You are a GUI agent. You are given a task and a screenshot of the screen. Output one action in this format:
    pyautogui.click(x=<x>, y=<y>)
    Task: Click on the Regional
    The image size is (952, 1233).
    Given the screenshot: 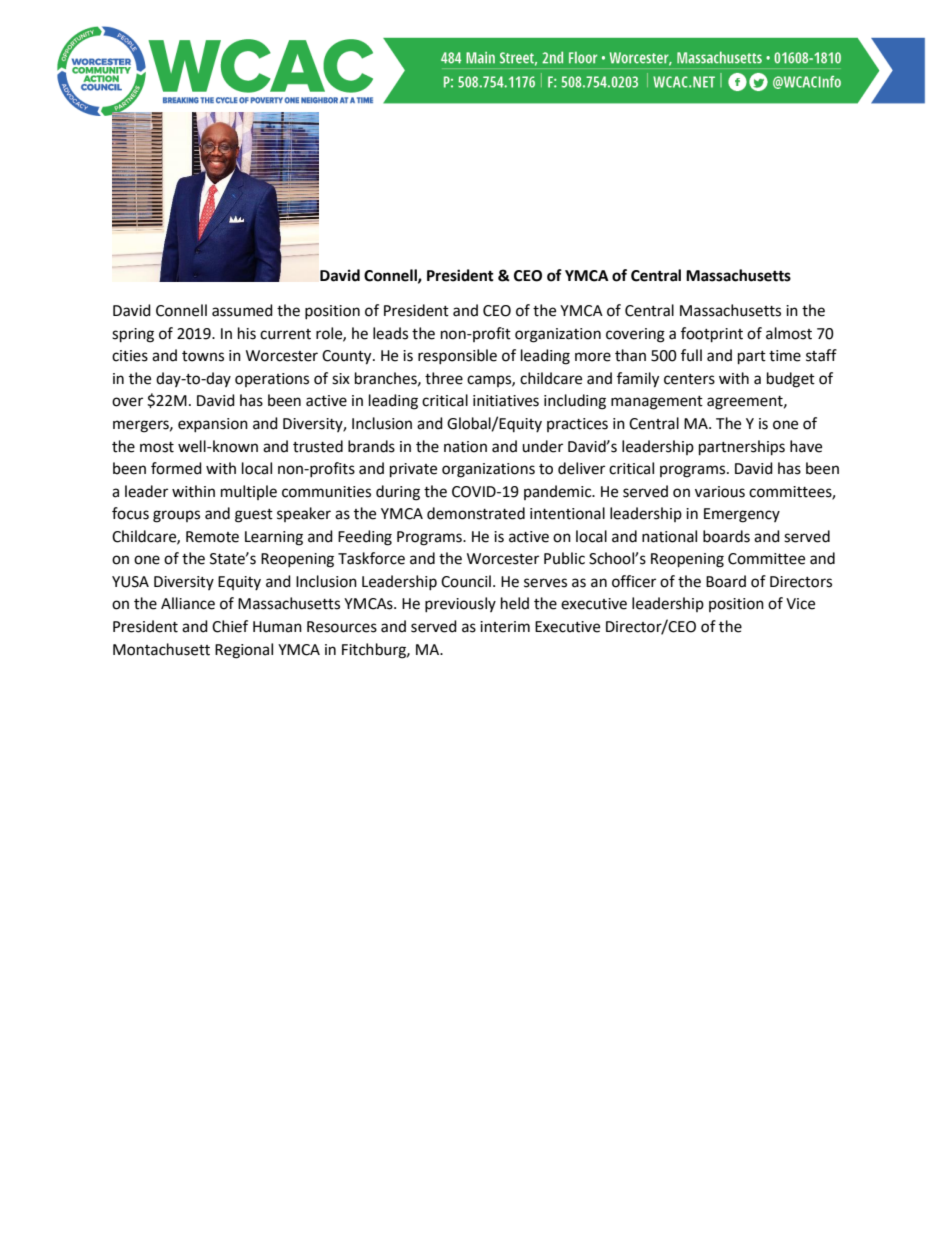 What is the action you would take?
    pyautogui.click(x=244, y=651)
